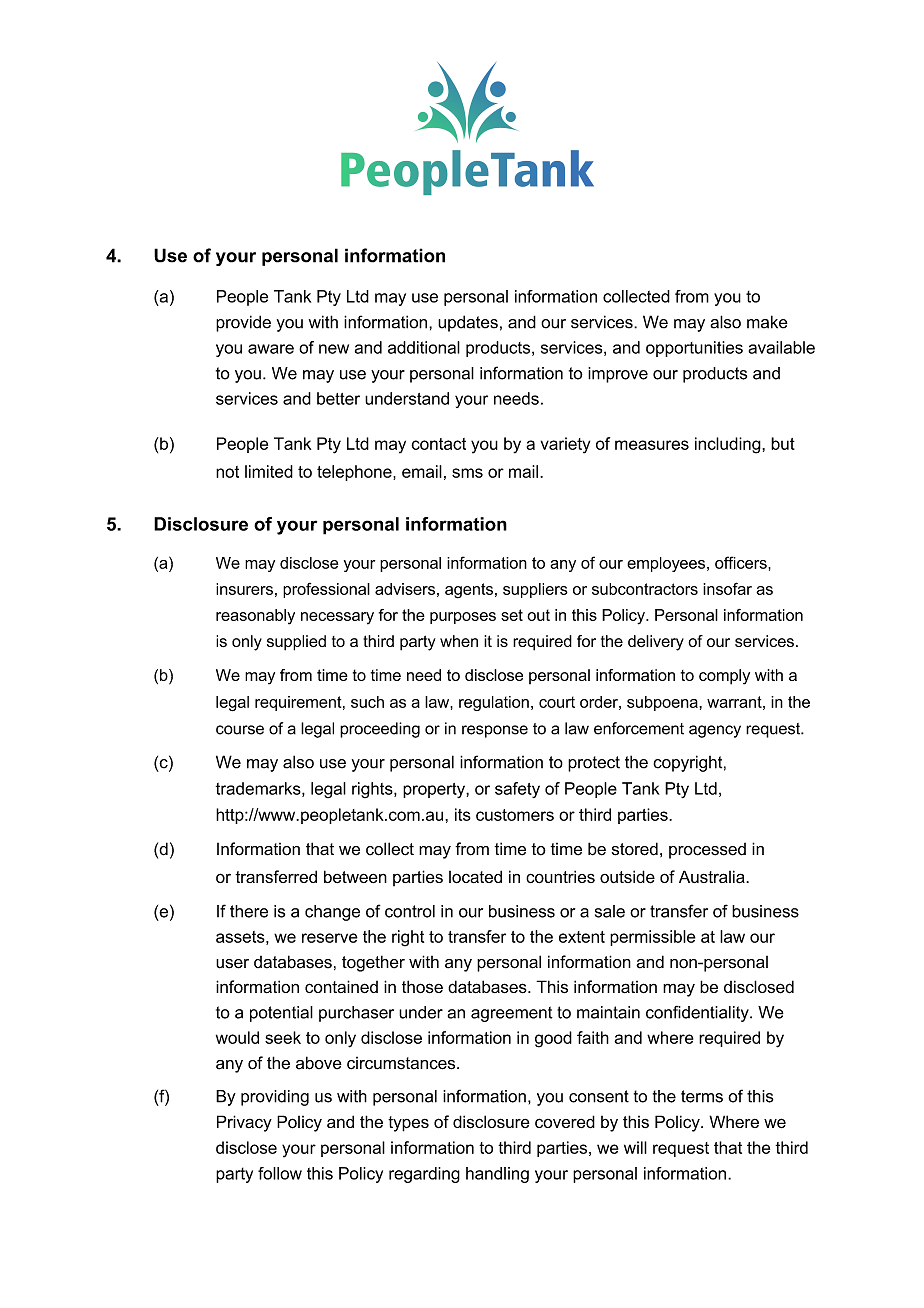 Image resolution: width=924 pixels, height=1308 pixels. I want to click on purposes, so click(463, 618).
